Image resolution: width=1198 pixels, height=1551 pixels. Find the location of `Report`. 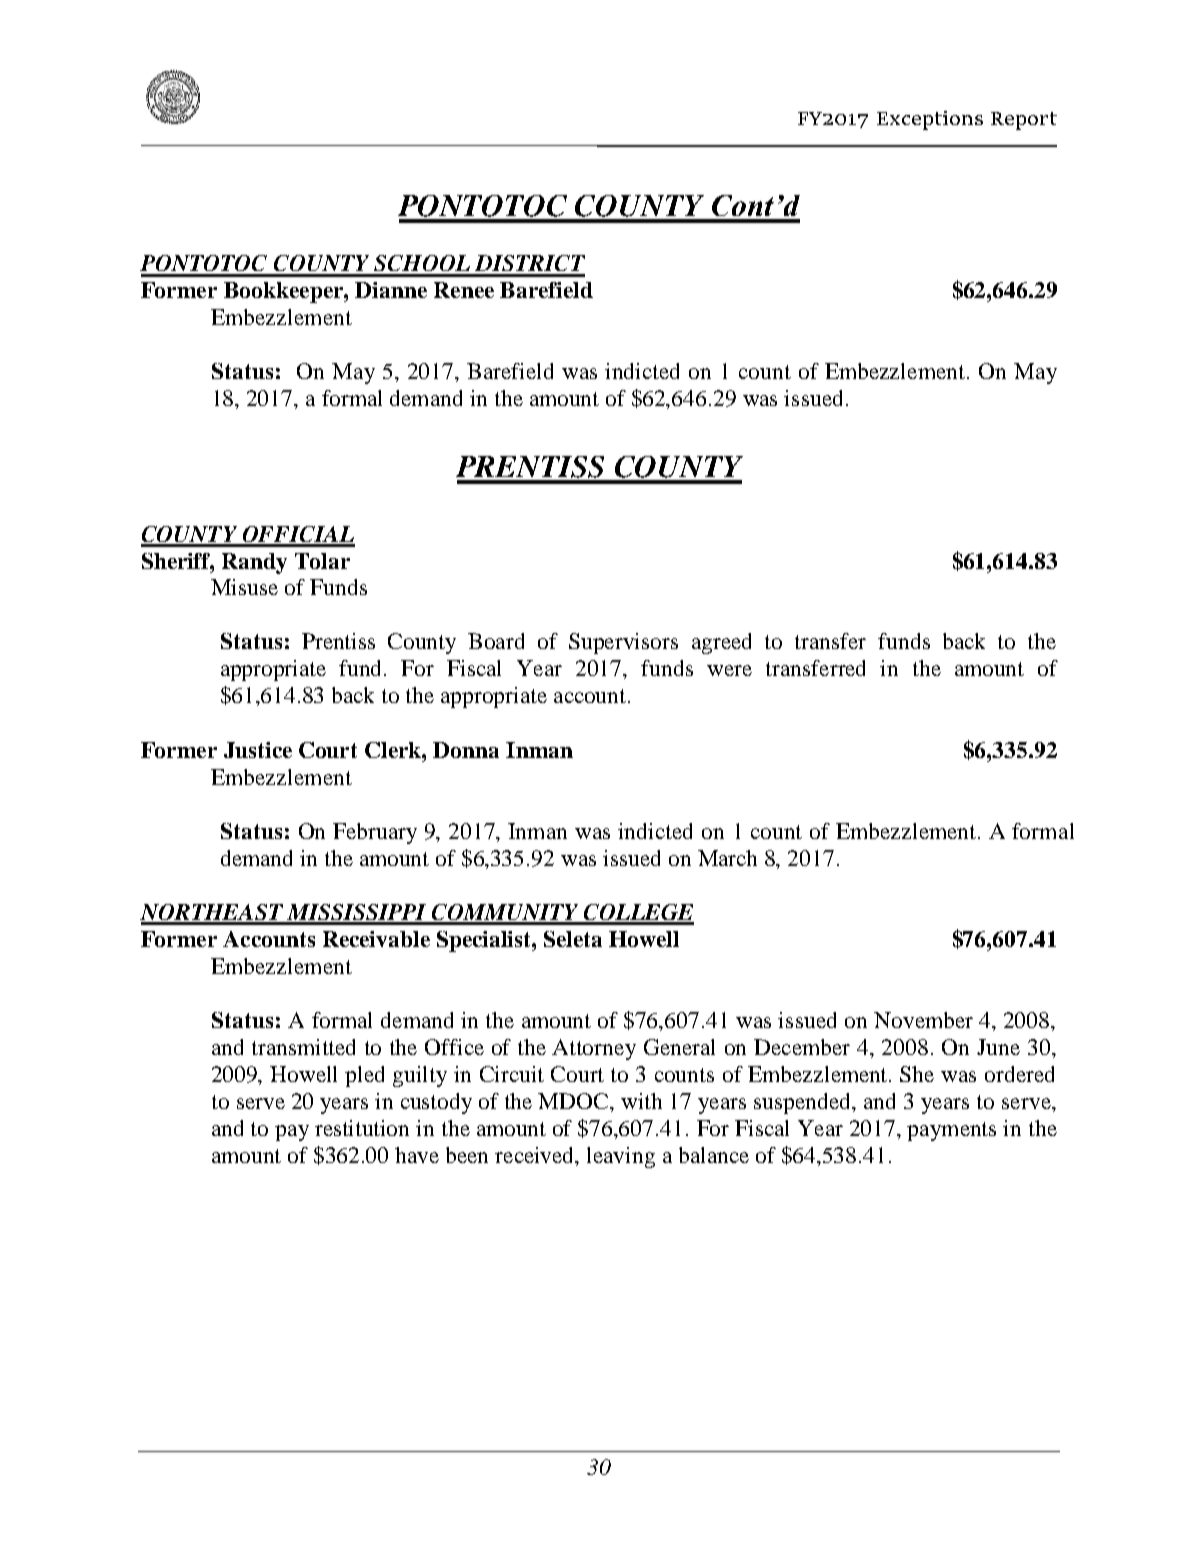

Report is located at coordinates (1024, 121).
